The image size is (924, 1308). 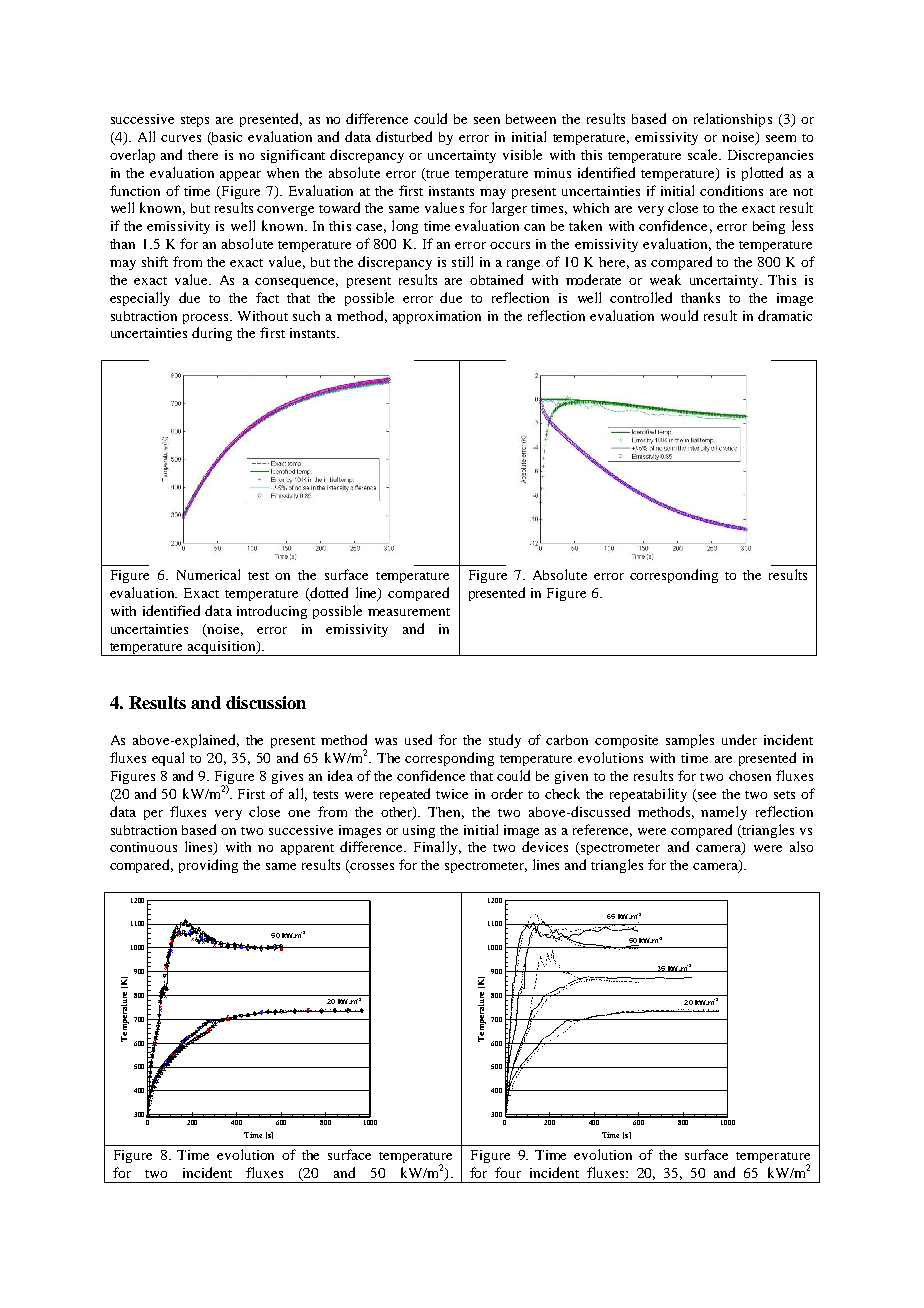 What do you see at coordinates (226, 138) in the screenshot?
I see `basic` at bounding box center [226, 138].
